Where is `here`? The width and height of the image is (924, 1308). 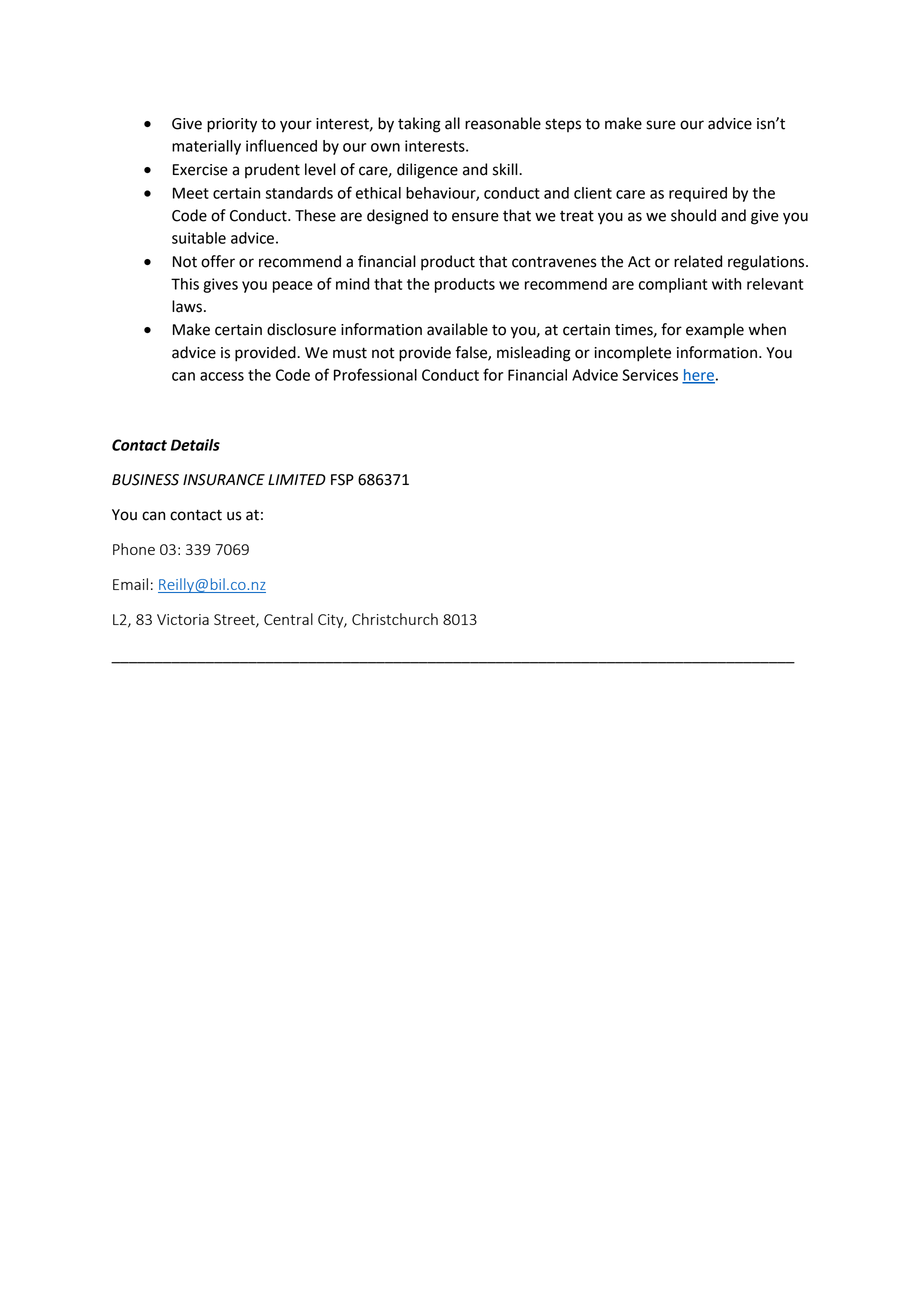
here is located at coordinates (698, 376).
